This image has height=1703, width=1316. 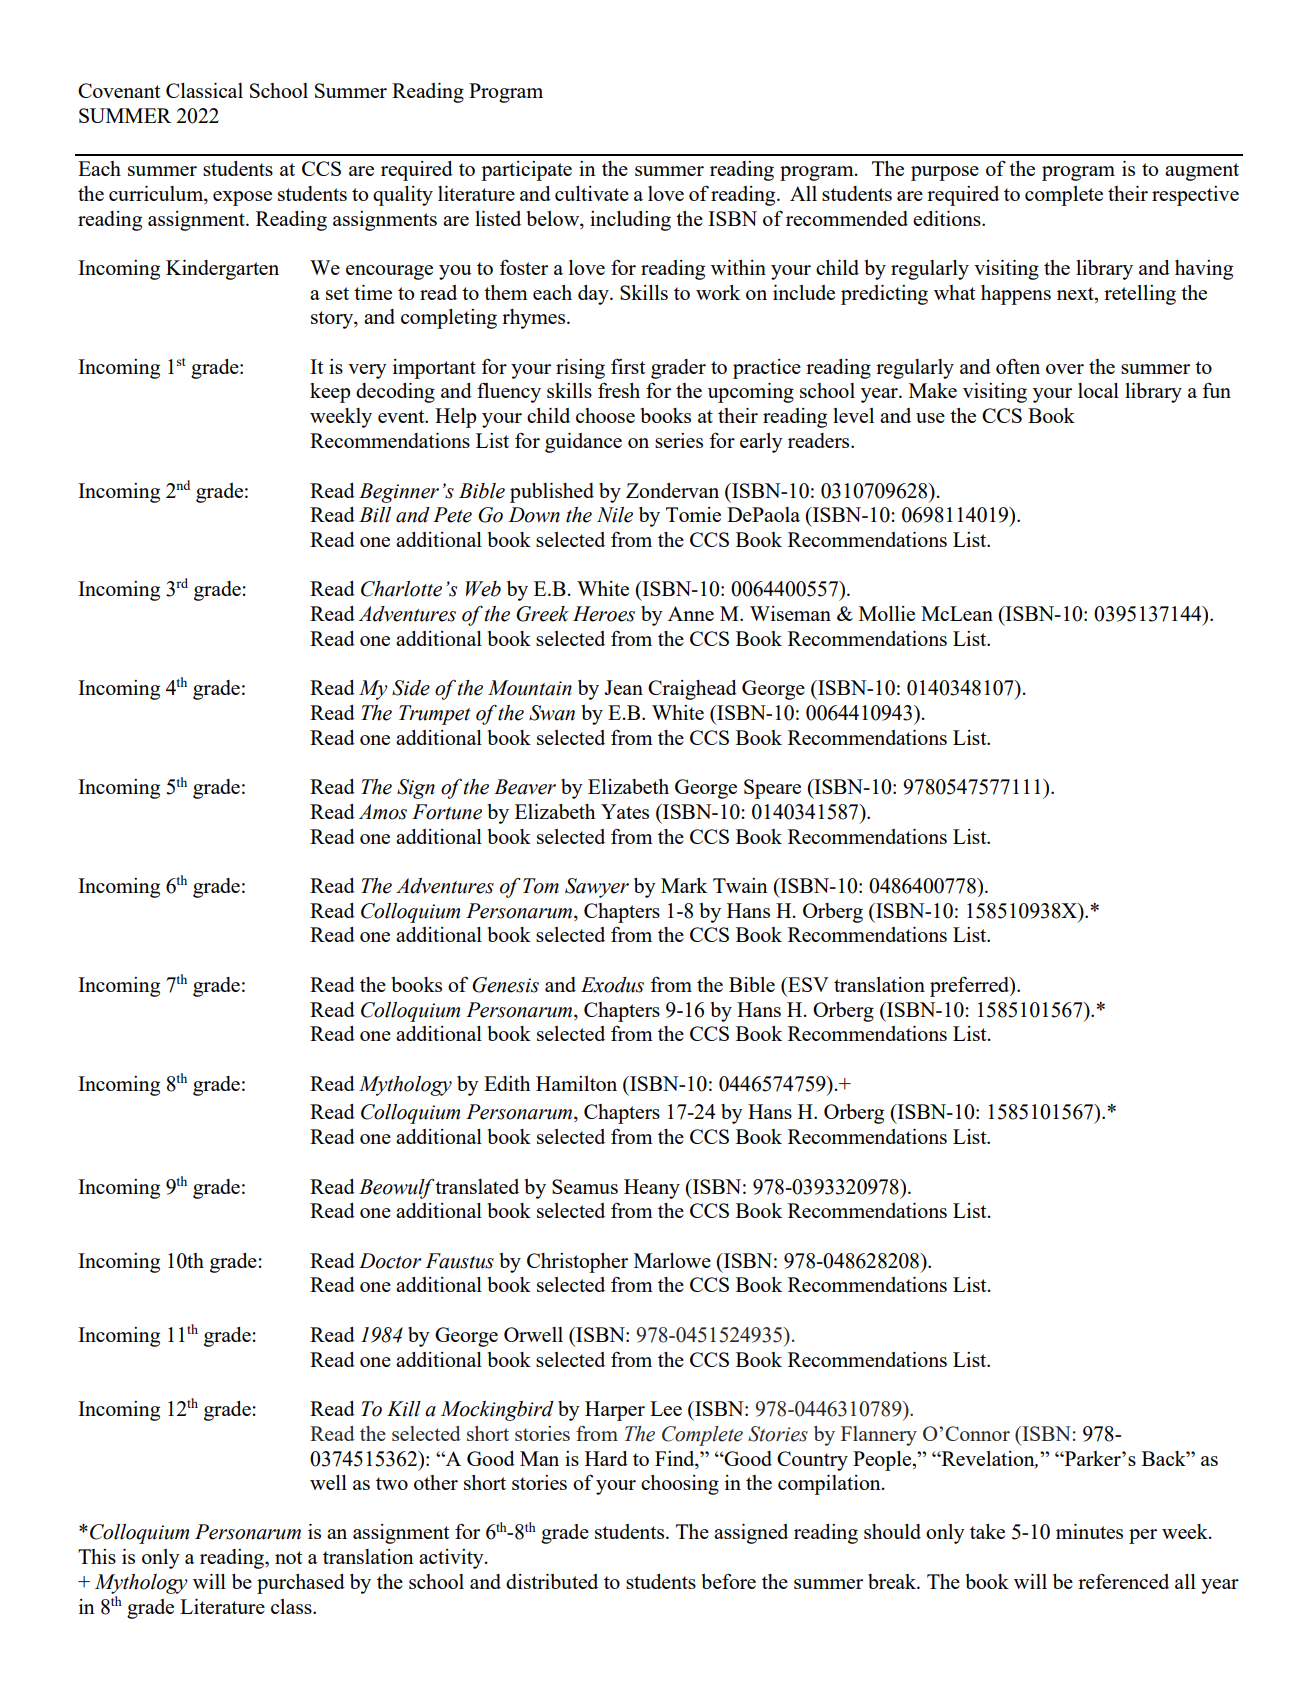 What do you see at coordinates (383, 812) in the image?
I see `Amos` at bounding box center [383, 812].
